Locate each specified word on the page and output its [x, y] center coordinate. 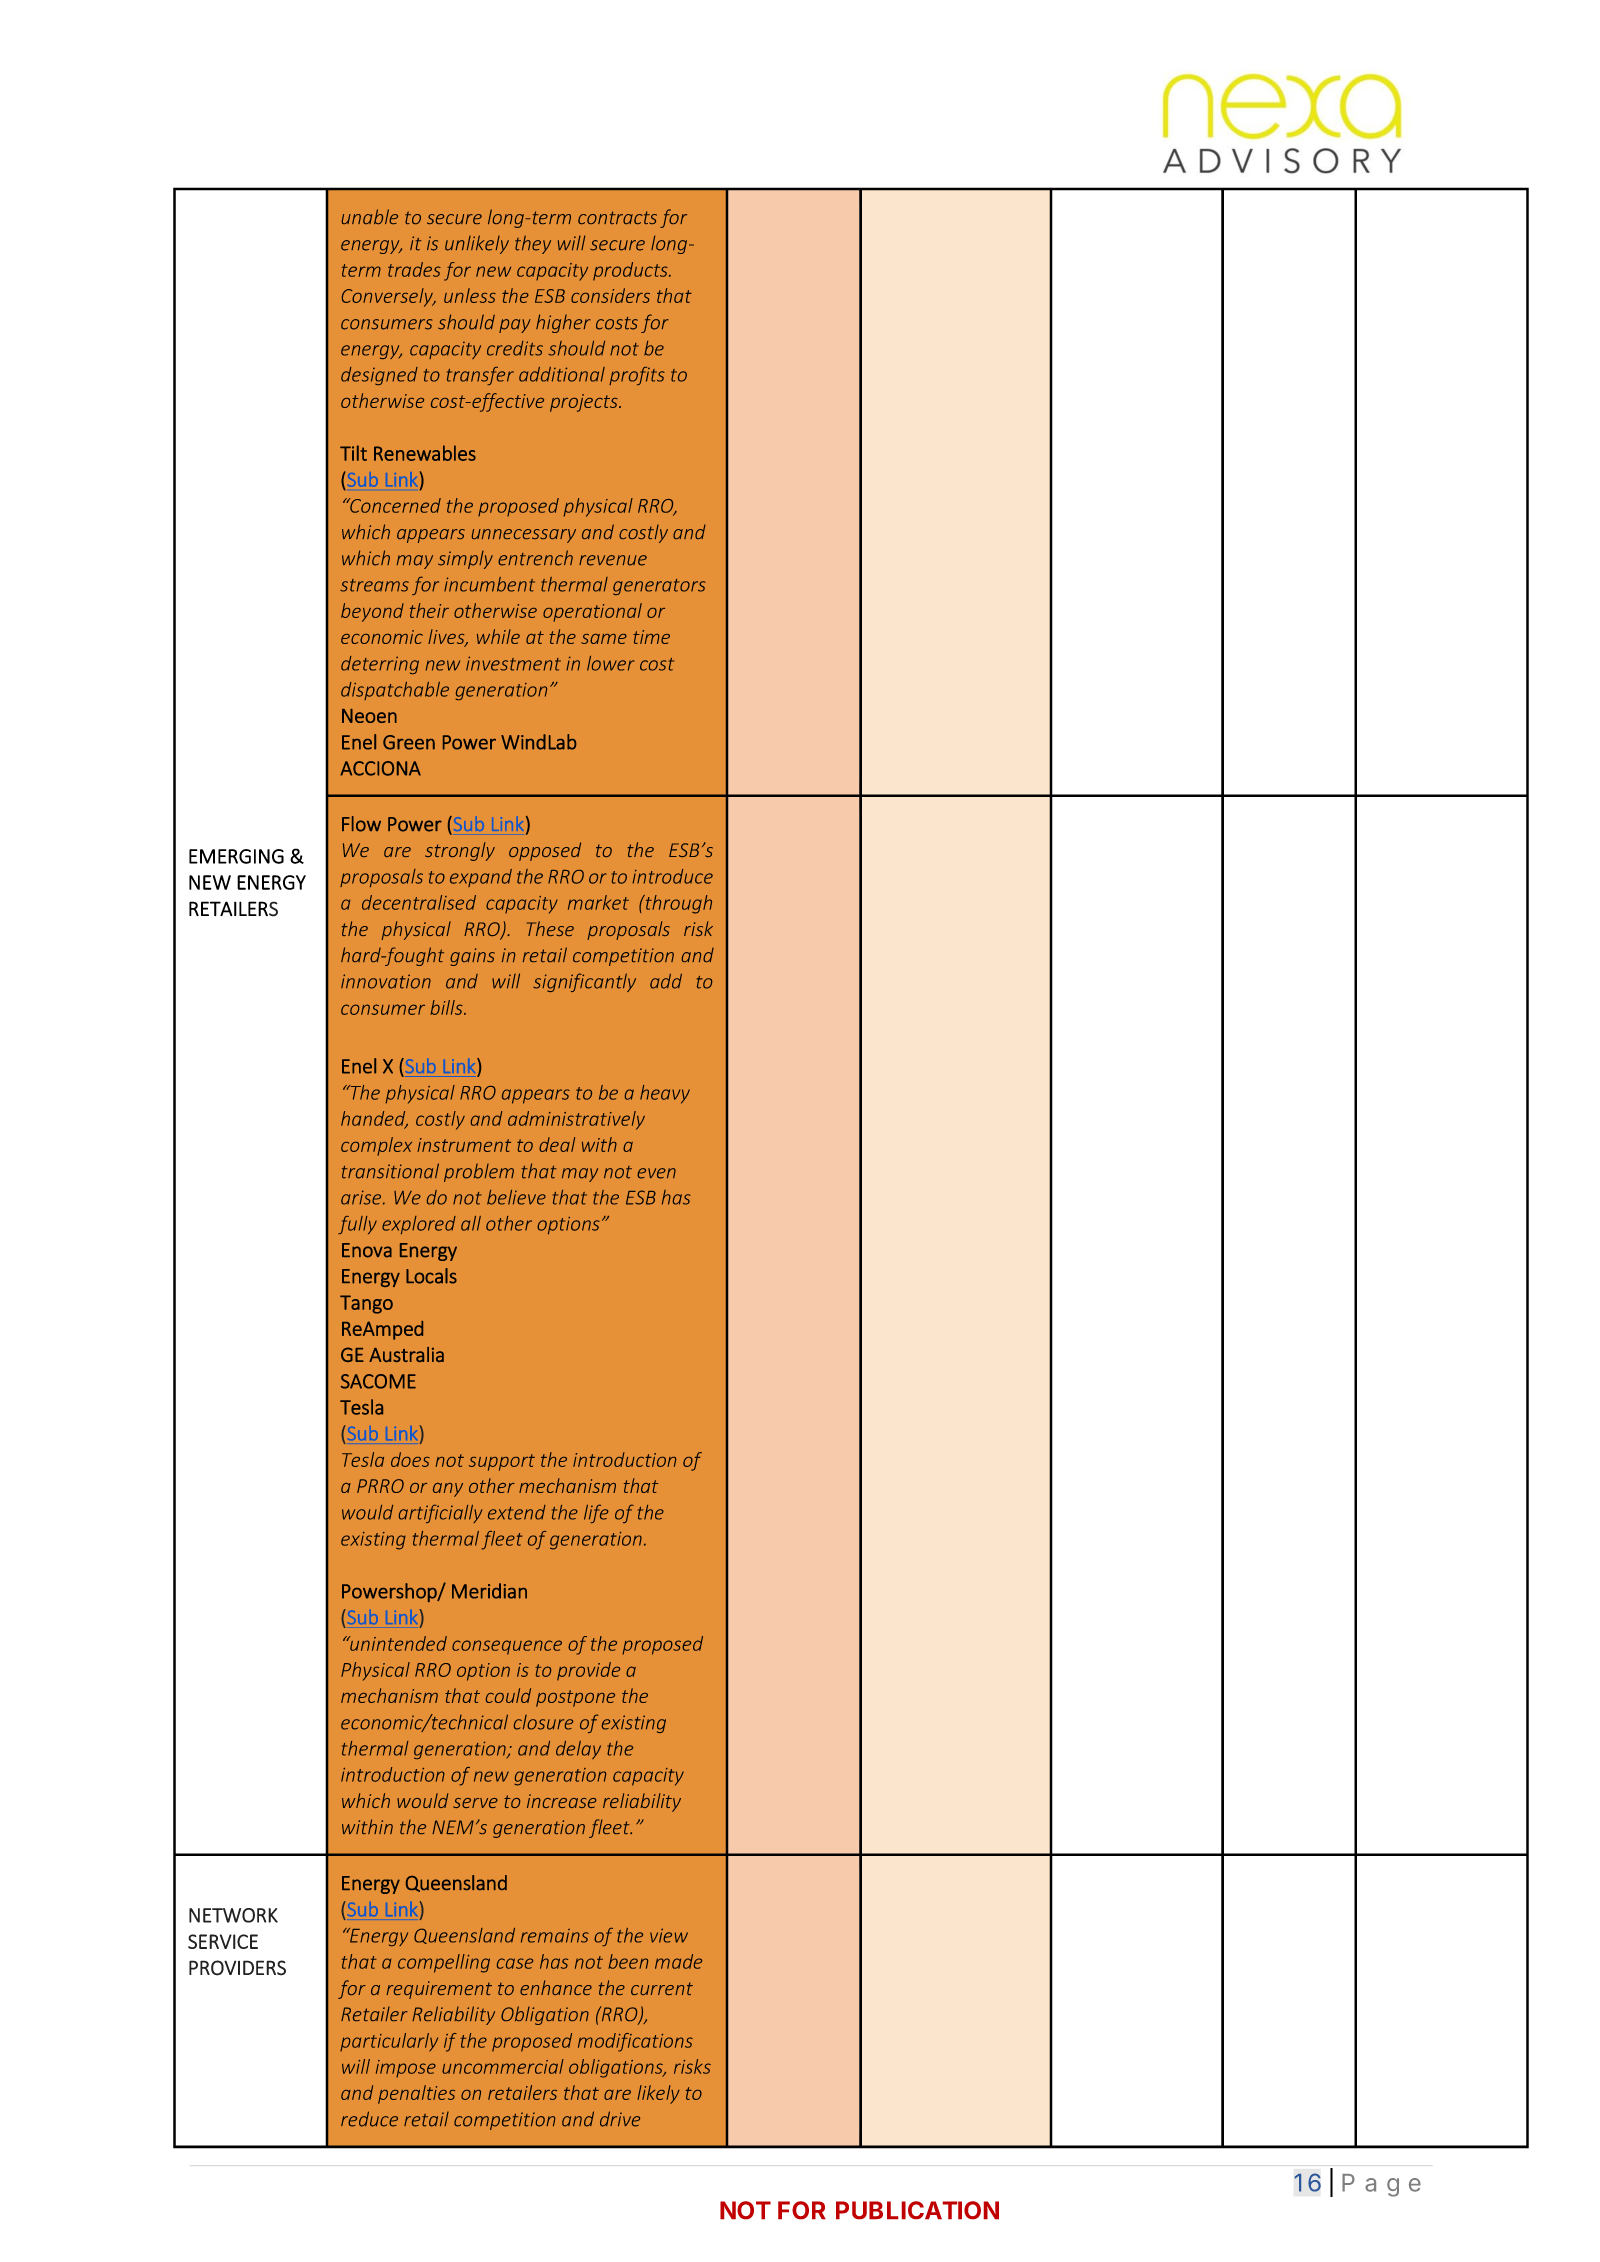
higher [563, 323]
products [631, 271]
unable [370, 216]
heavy [665, 1094]
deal [557, 1144]
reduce [369, 2119]
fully [357, 1225]
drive [620, 2119]
